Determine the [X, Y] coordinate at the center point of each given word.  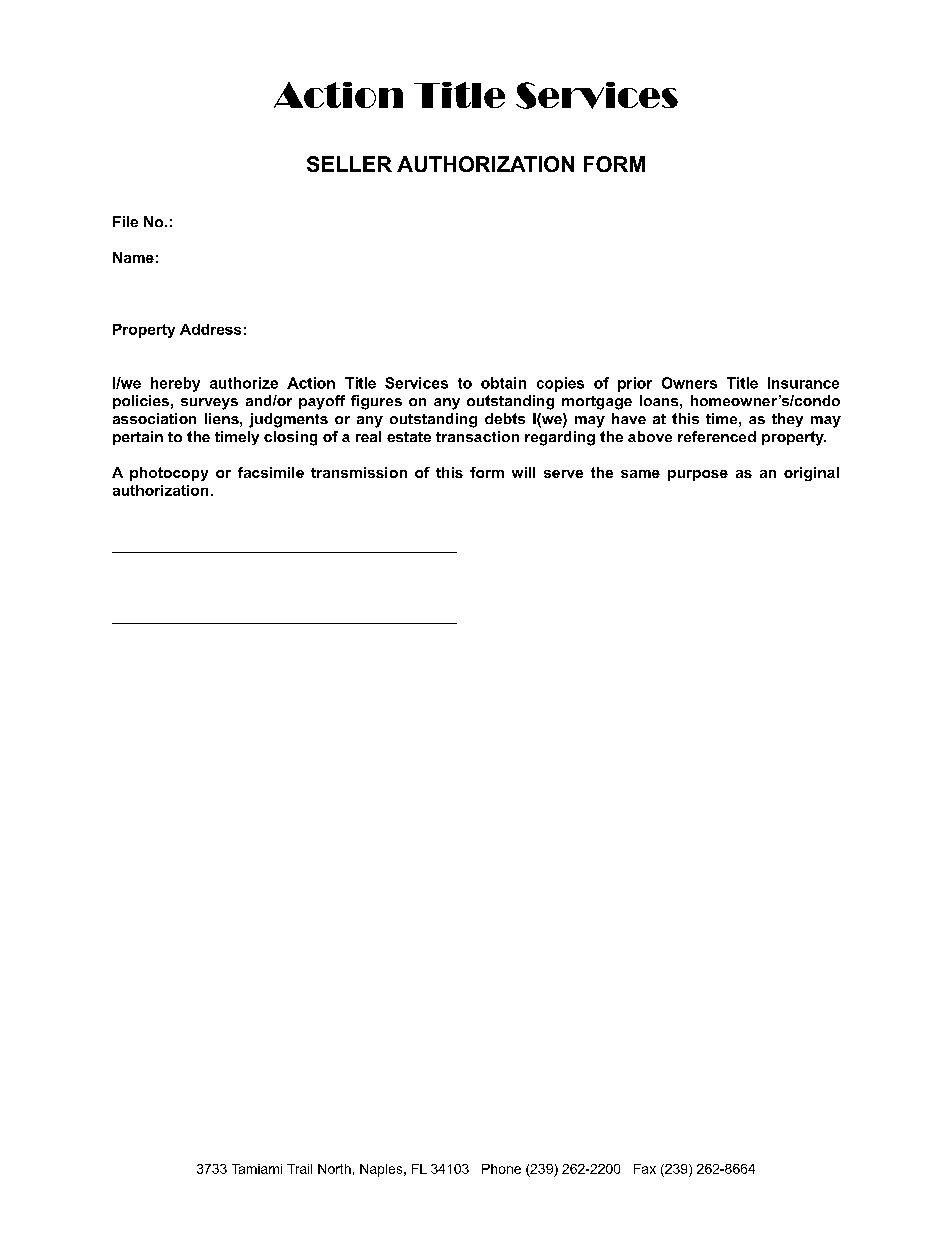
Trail [299, 1169]
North [334, 1169]
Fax [645, 1169]
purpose [698, 475]
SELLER [349, 164]
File [125, 221]
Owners [689, 383]
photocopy [169, 474]
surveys [209, 404]
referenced [717, 436]
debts [505, 418]
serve [563, 474]
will [523, 472]
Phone [501, 1169]
